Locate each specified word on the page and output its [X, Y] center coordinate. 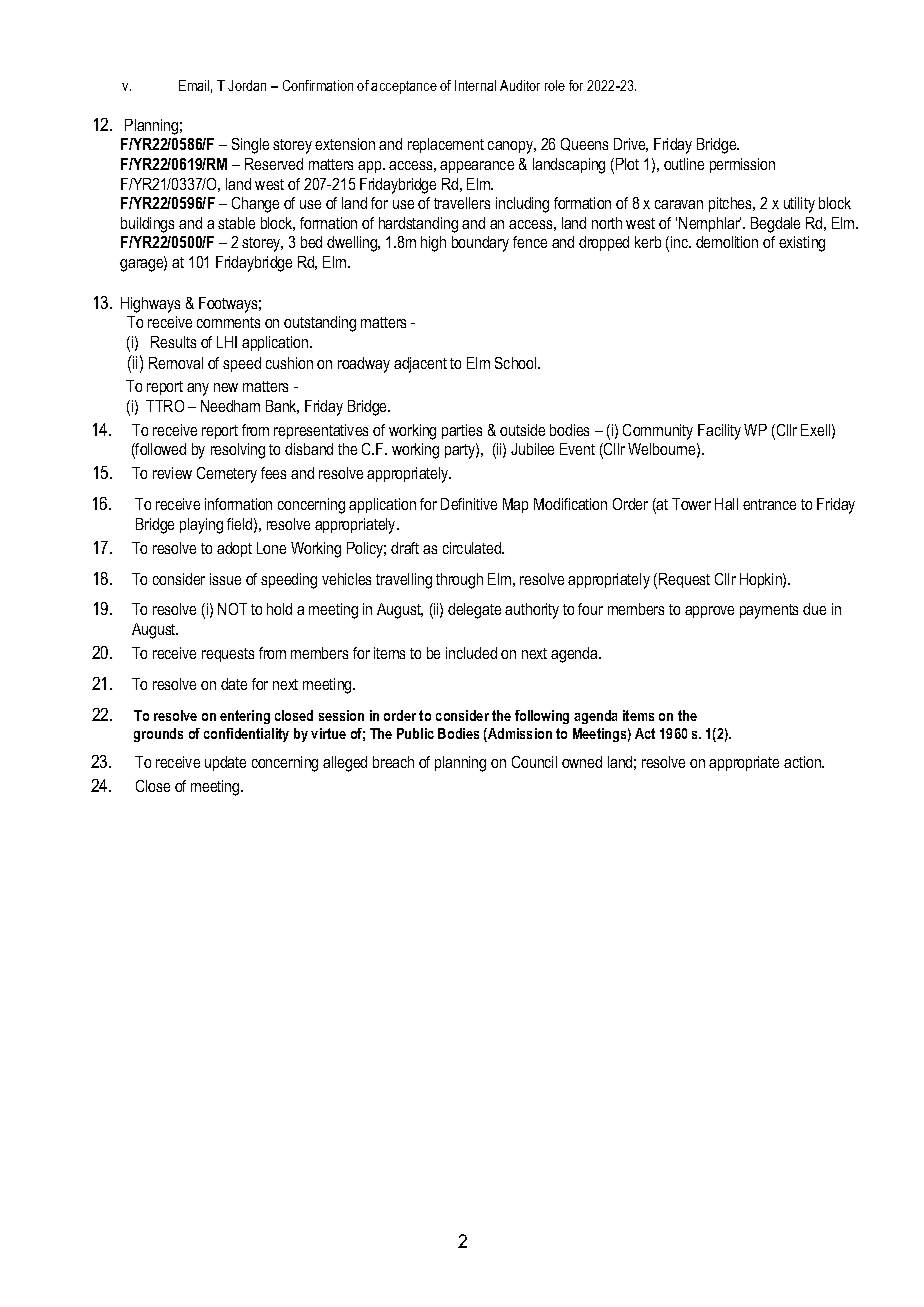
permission [742, 165]
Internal [475, 85]
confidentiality [246, 735]
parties [462, 431]
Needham [230, 406]
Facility [719, 432]
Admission [519, 735]
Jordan [247, 85]
